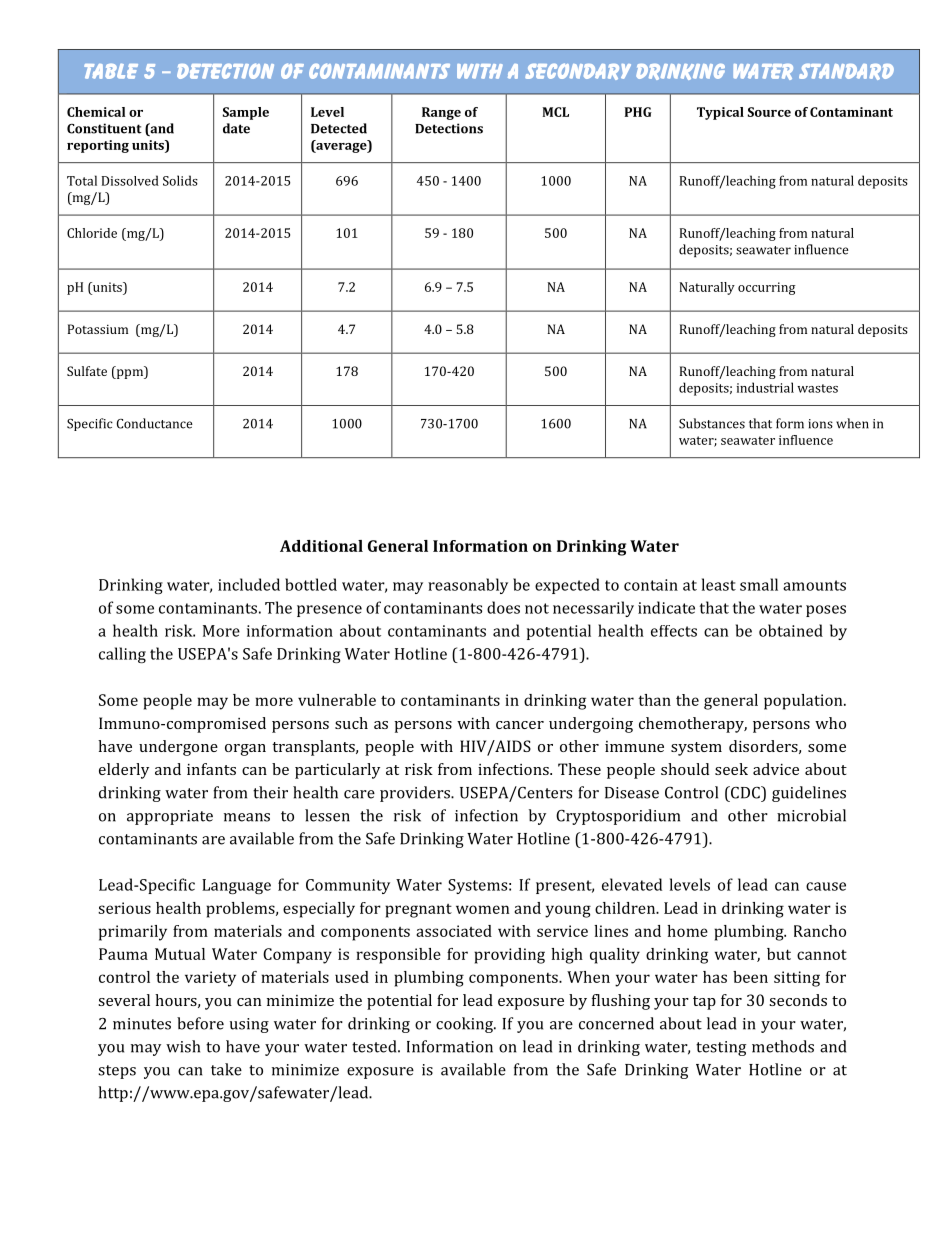 The image size is (952, 1233). What do you see at coordinates (155, 423) in the screenshot?
I see `Conductance` at bounding box center [155, 423].
